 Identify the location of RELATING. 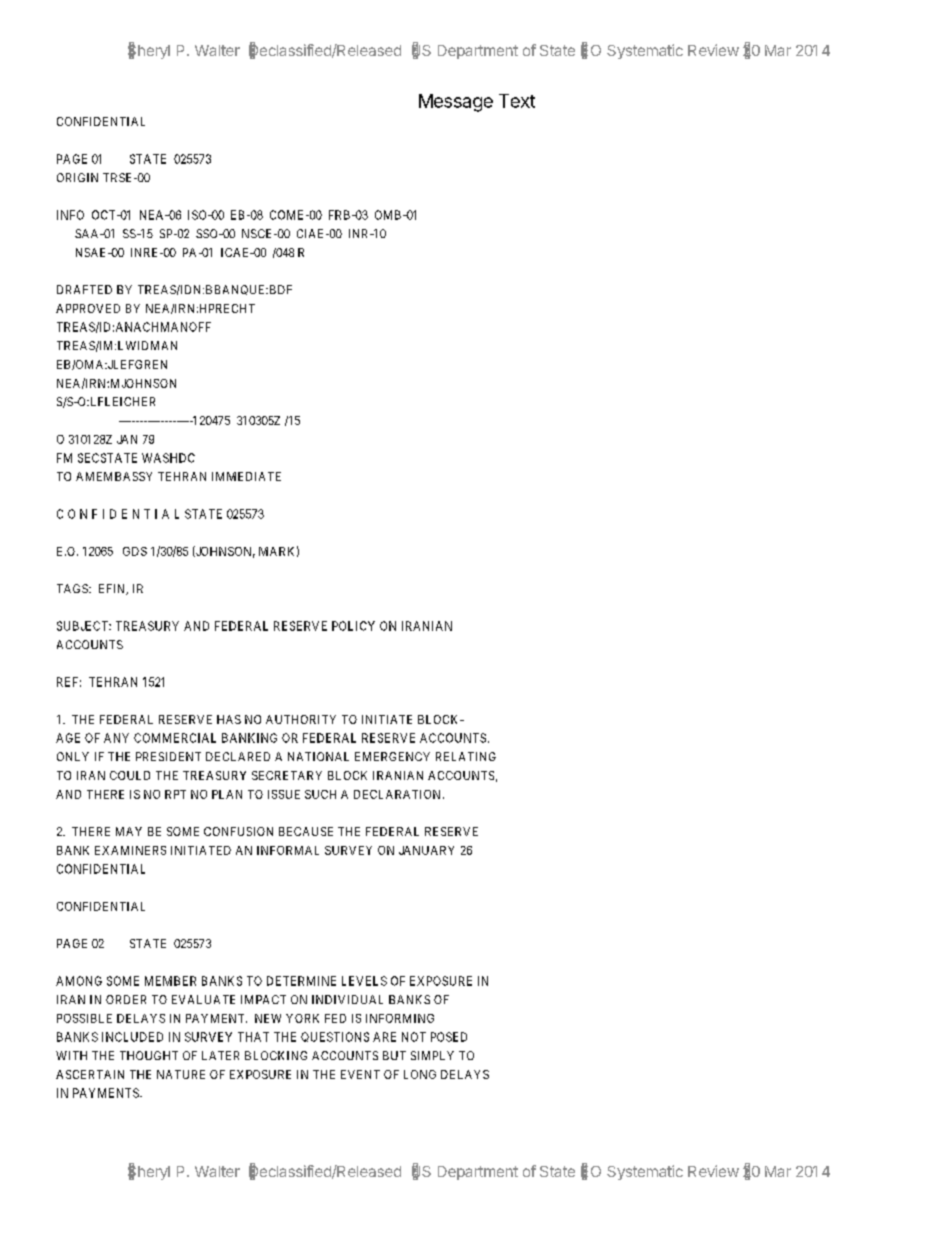
(466, 756).
